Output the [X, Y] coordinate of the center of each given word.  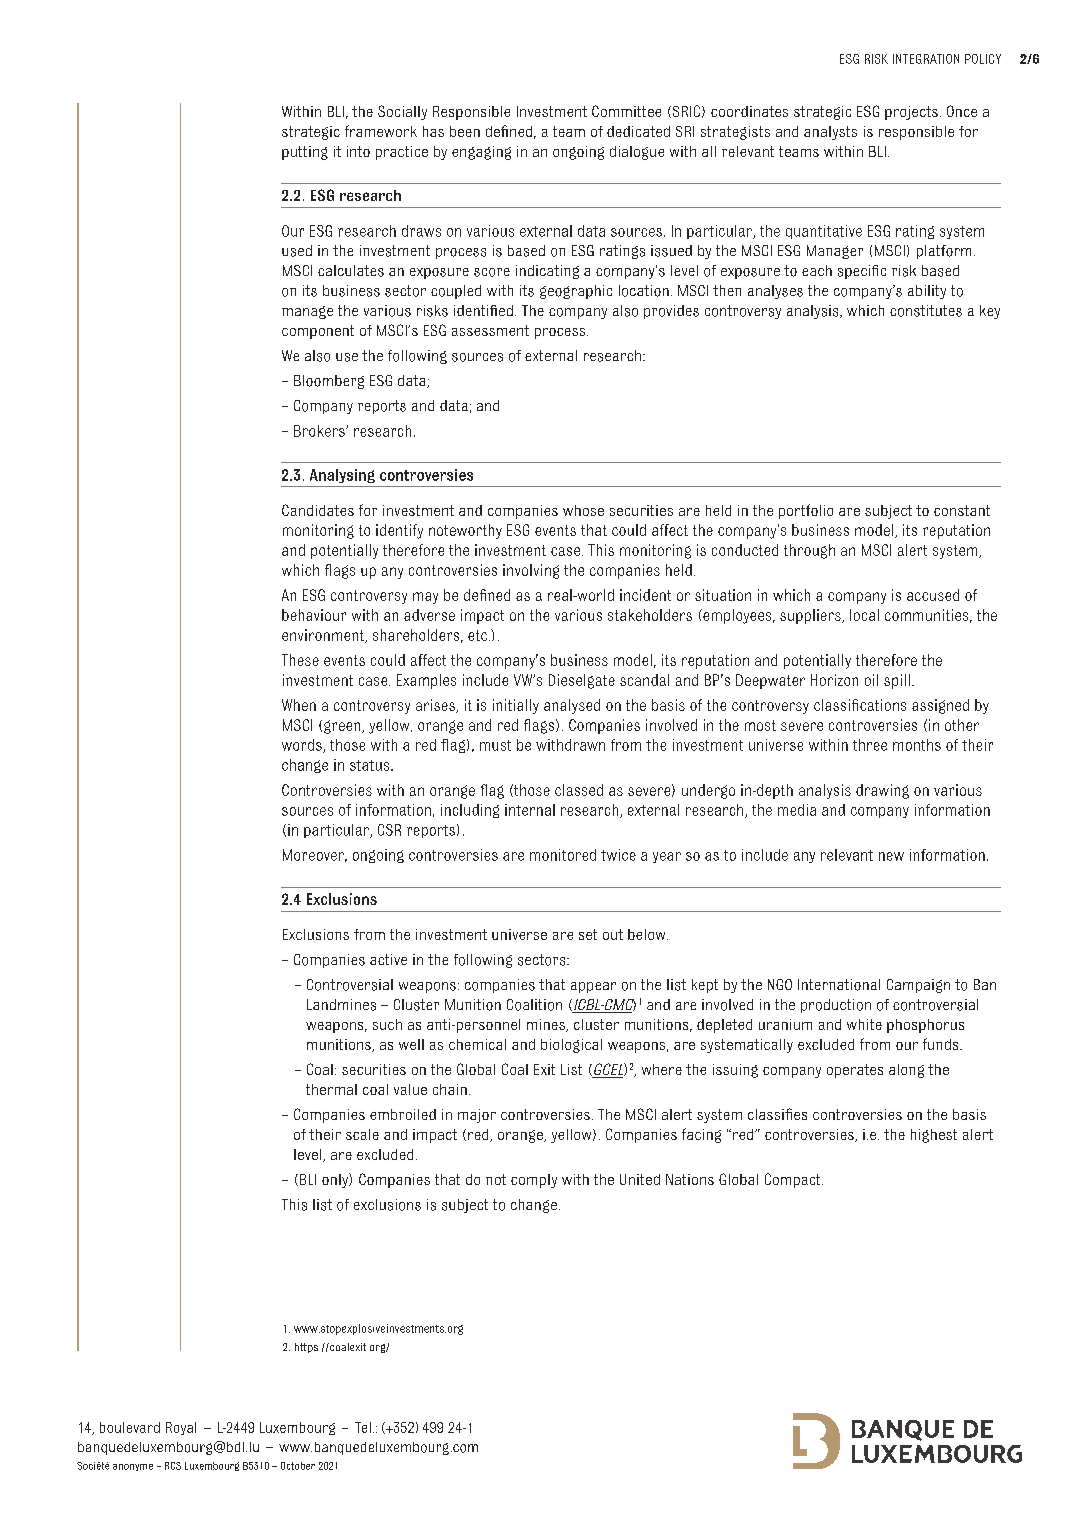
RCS [173, 1466]
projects [911, 113]
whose [583, 510]
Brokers [320, 431]
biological [571, 1046]
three [870, 745]
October [298, 1466]
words [303, 746]
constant [962, 510]
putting [305, 153]
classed [579, 790]
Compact [794, 1180]
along [906, 1071]
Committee [626, 111]
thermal [331, 1089]
